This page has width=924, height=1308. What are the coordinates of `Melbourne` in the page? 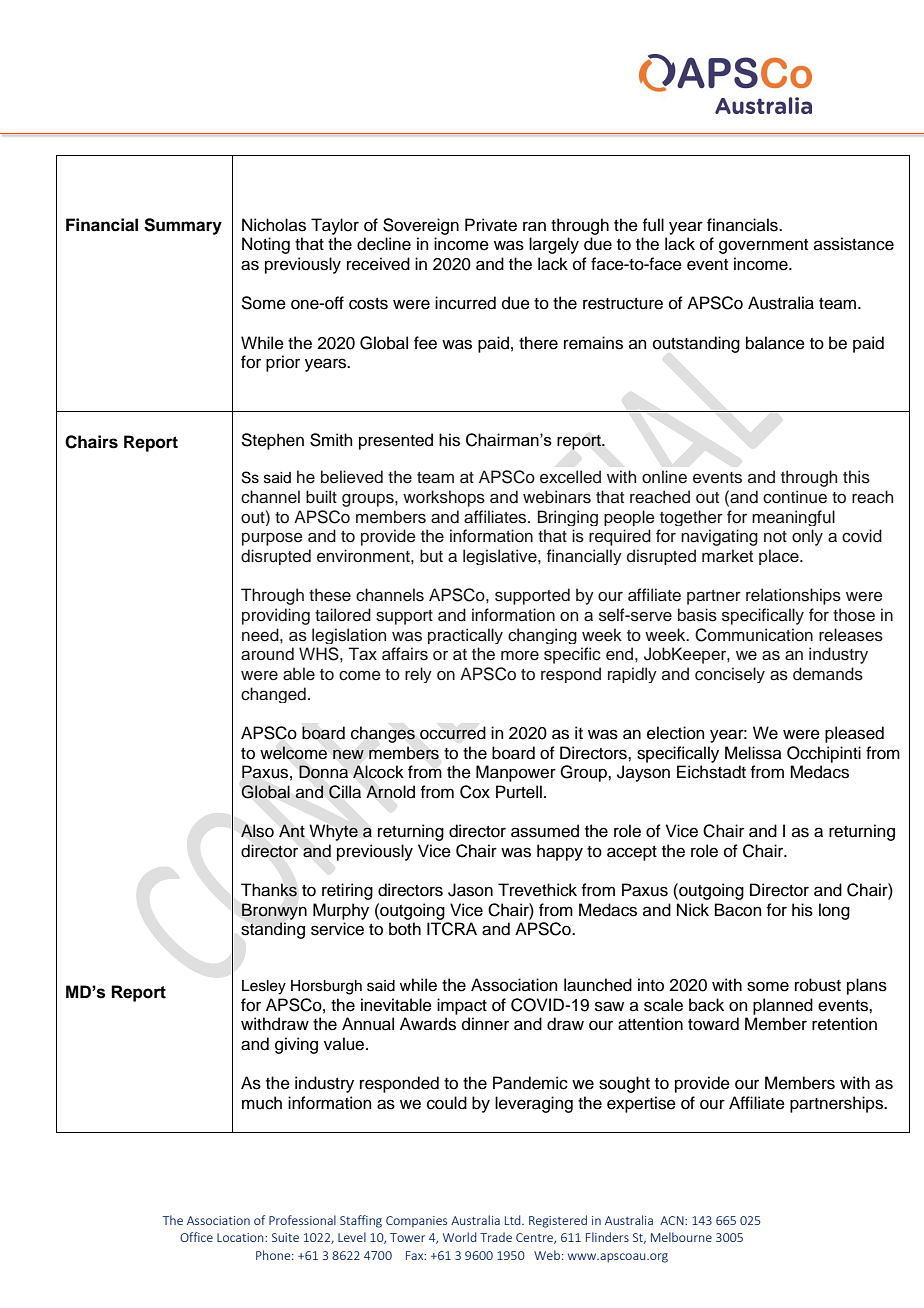 It's located at (681, 1237).
